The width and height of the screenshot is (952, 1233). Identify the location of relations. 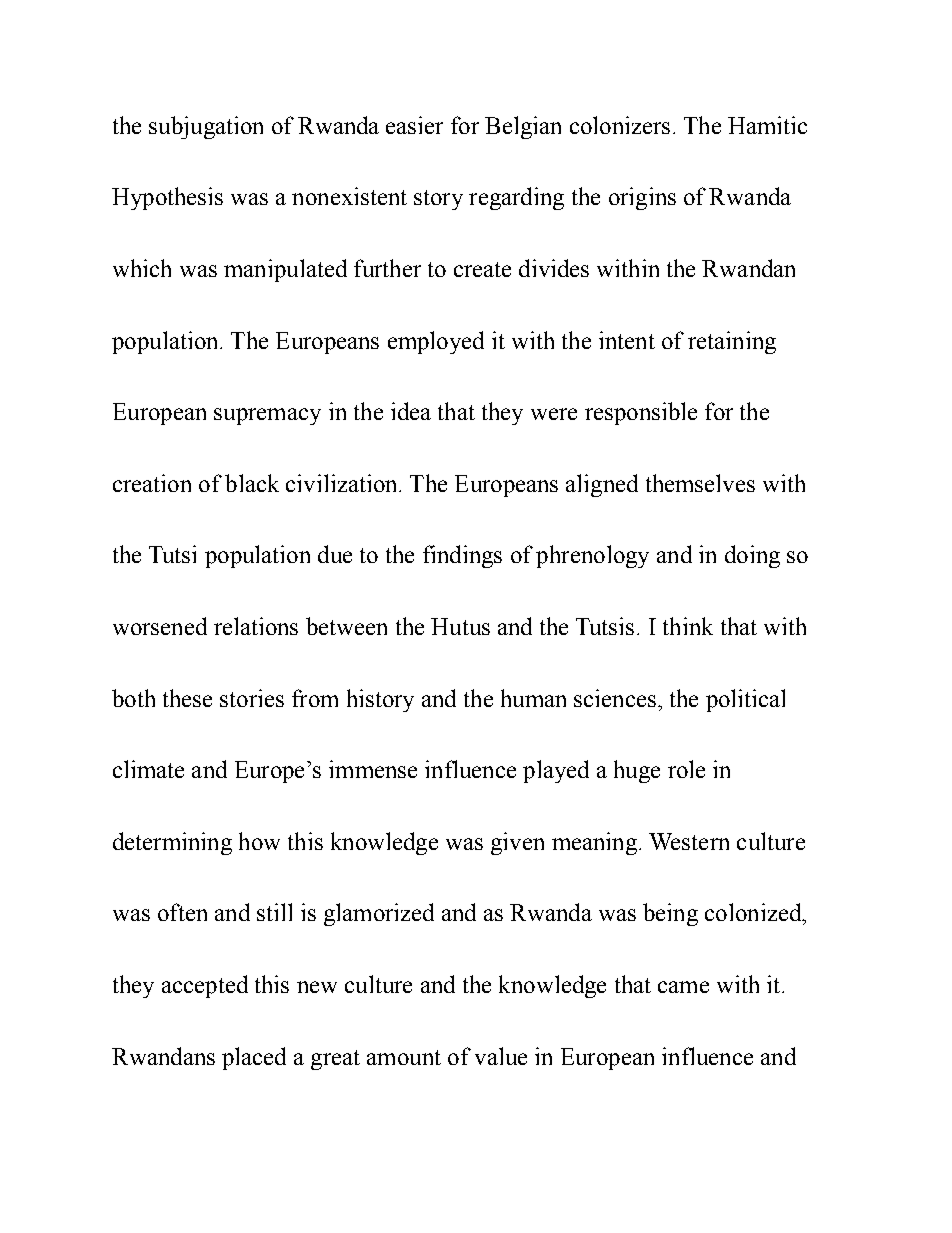
(256, 626).
